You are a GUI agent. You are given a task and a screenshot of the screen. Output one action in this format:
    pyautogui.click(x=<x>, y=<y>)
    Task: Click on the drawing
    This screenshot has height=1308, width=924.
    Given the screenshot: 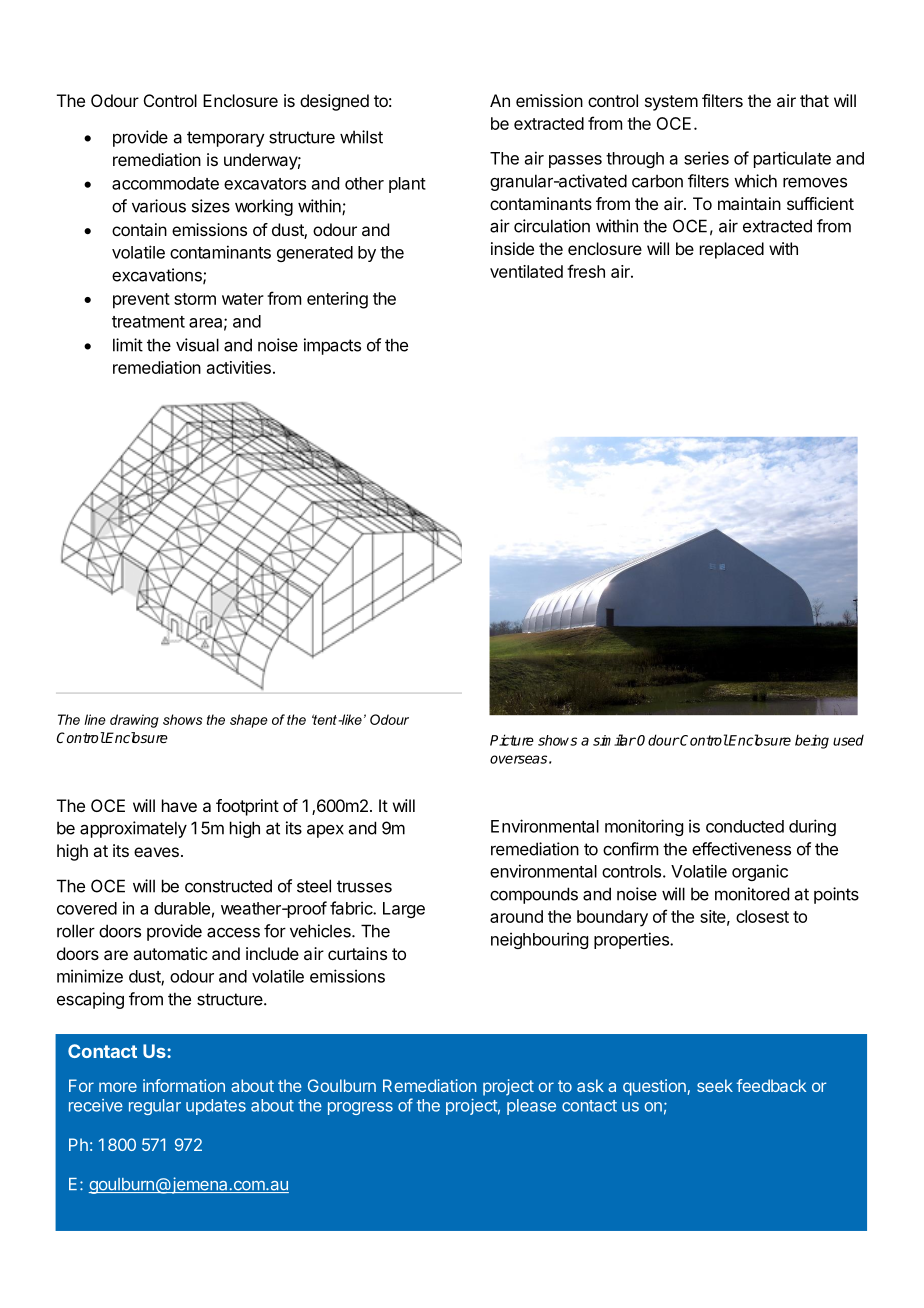 What is the action you would take?
    pyautogui.click(x=134, y=721)
